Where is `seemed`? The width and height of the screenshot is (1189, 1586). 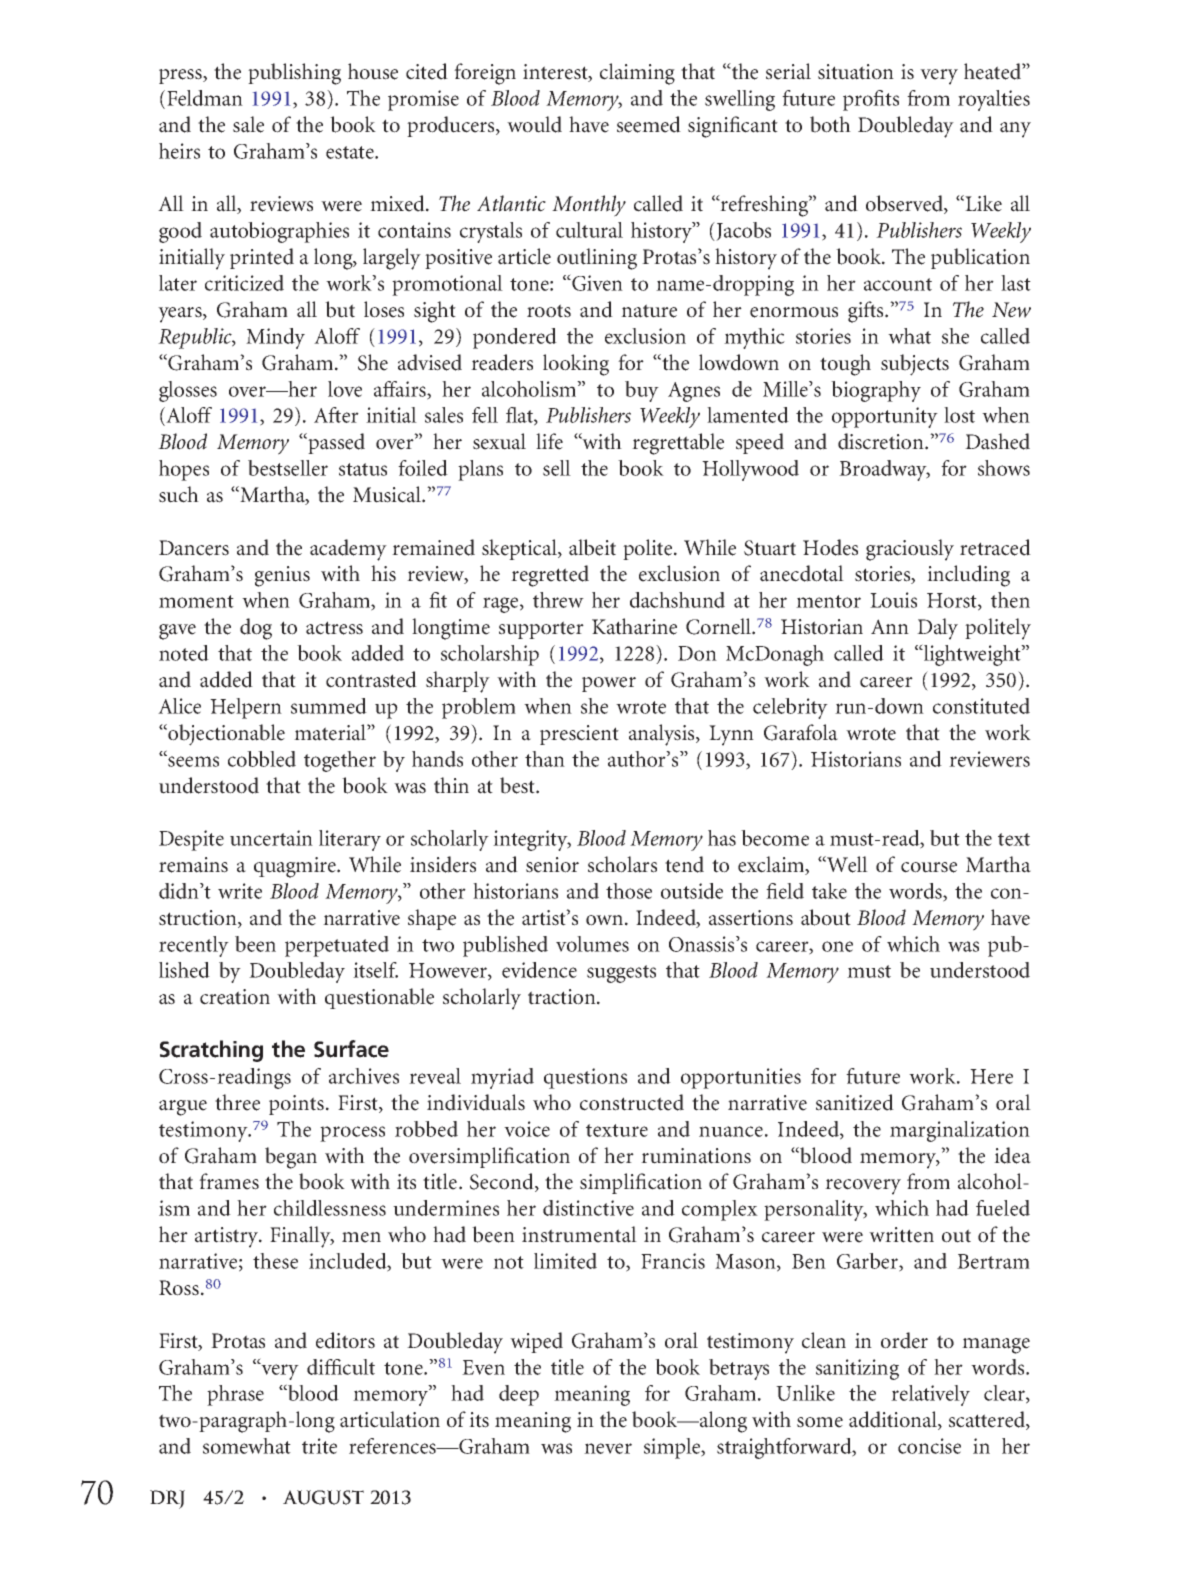 seemed is located at coordinates (649, 124).
